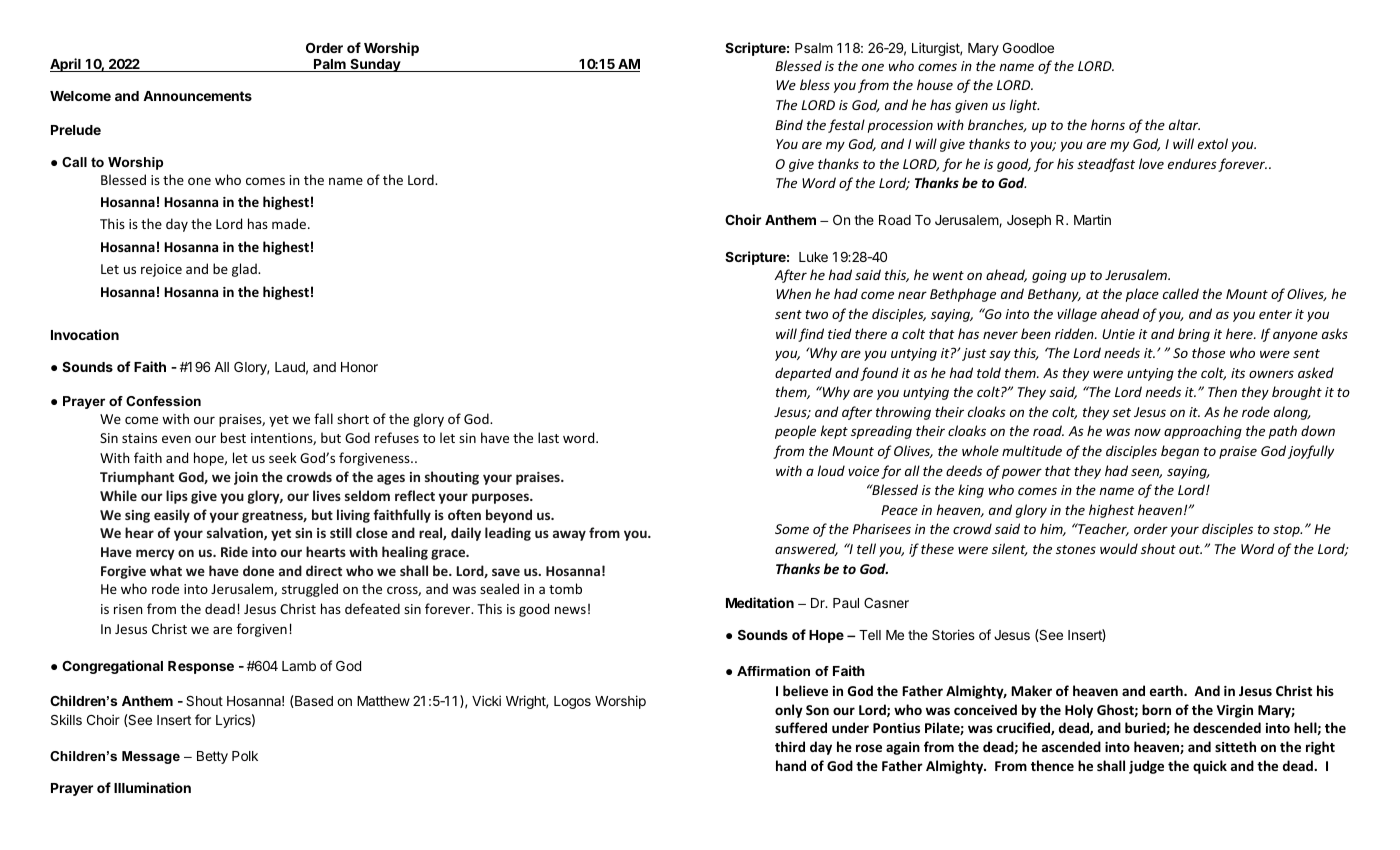  I want to click on Betty, so click(212, 757).
